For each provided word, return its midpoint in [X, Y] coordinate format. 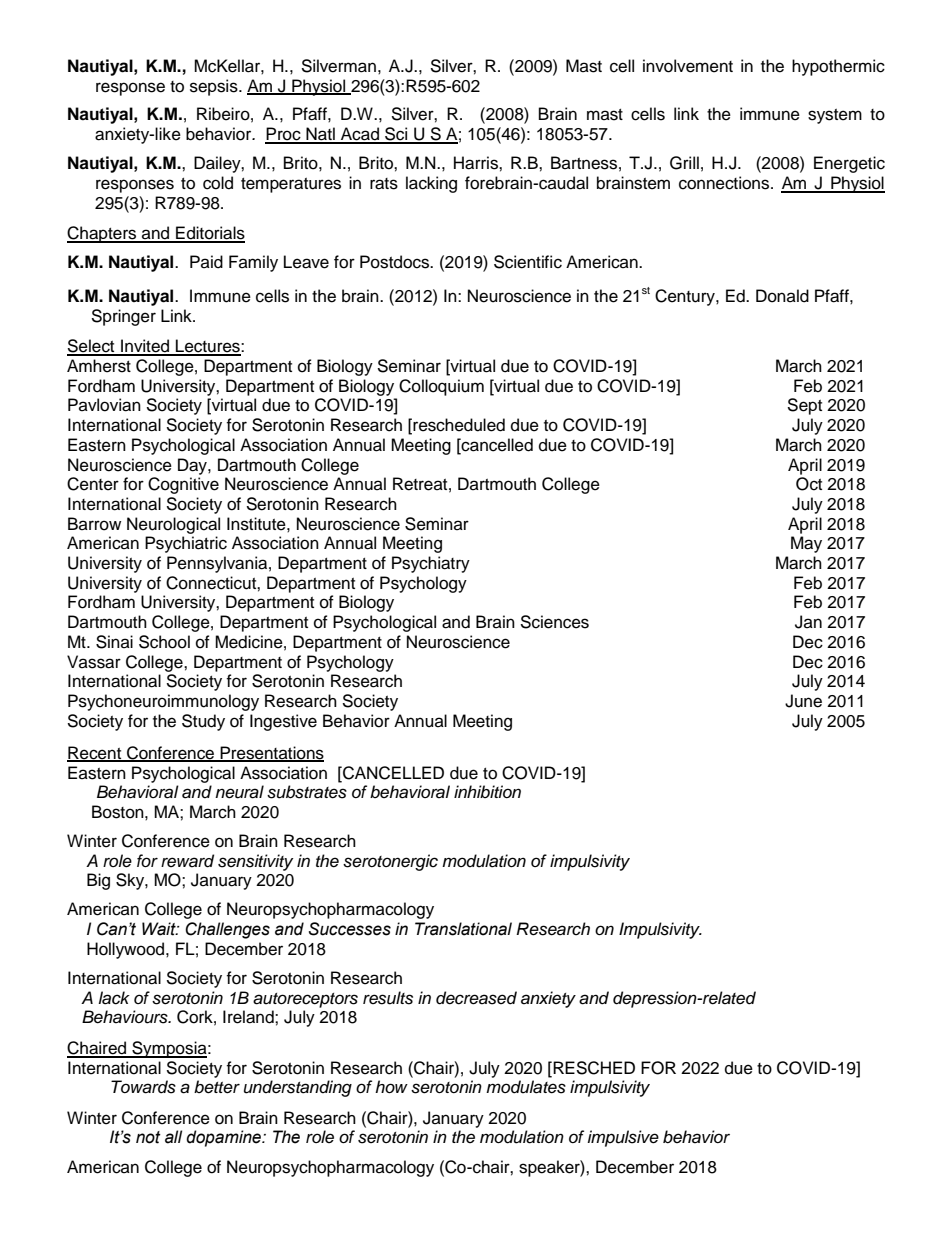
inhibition [487, 791]
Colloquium [441, 387]
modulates [526, 1087]
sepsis [215, 87]
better [217, 1087]
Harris [477, 163]
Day [193, 466]
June [803, 701]
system [835, 116]
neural [239, 792]
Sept [804, 406]
